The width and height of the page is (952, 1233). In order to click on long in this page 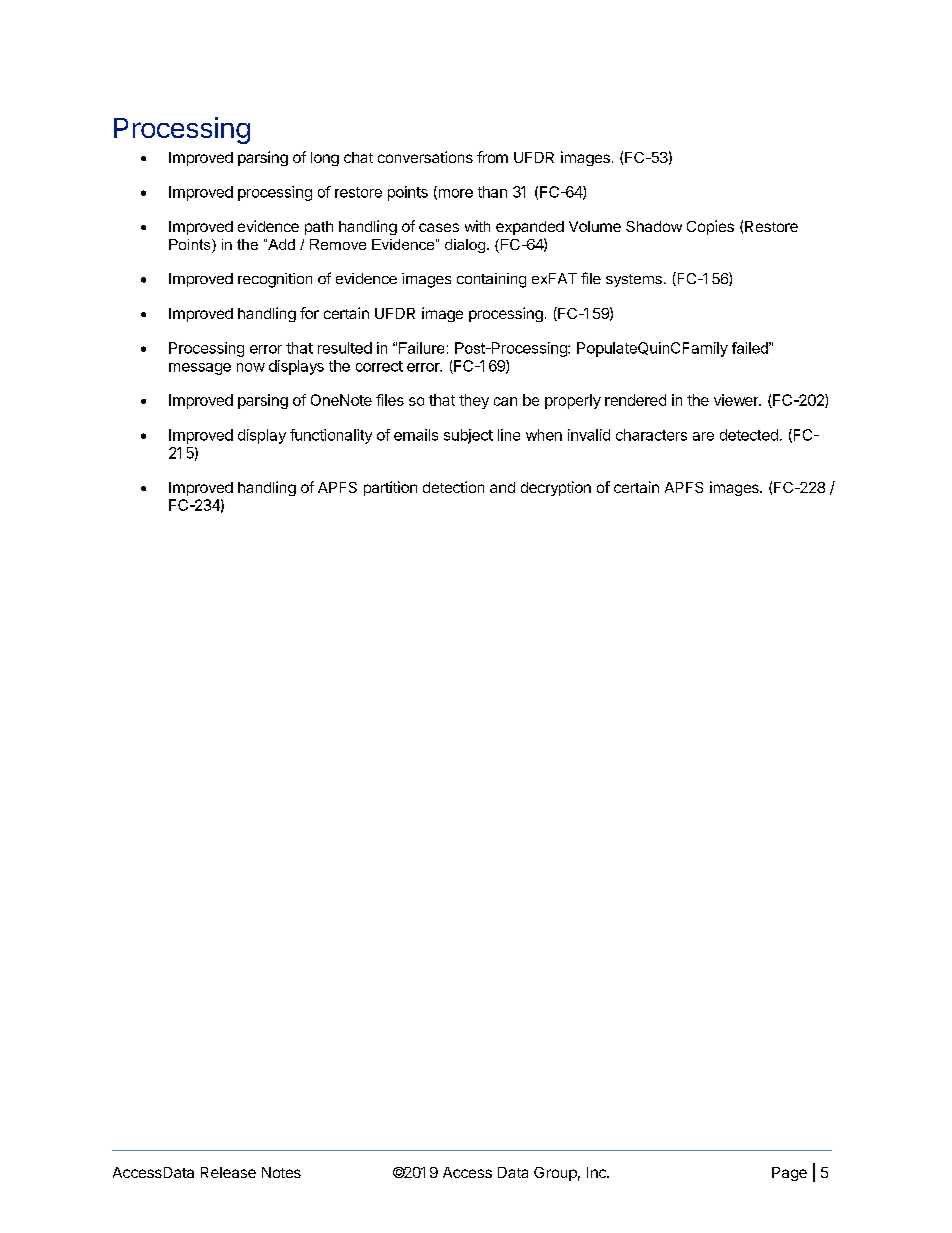, I will do `click(325, 159)`.
